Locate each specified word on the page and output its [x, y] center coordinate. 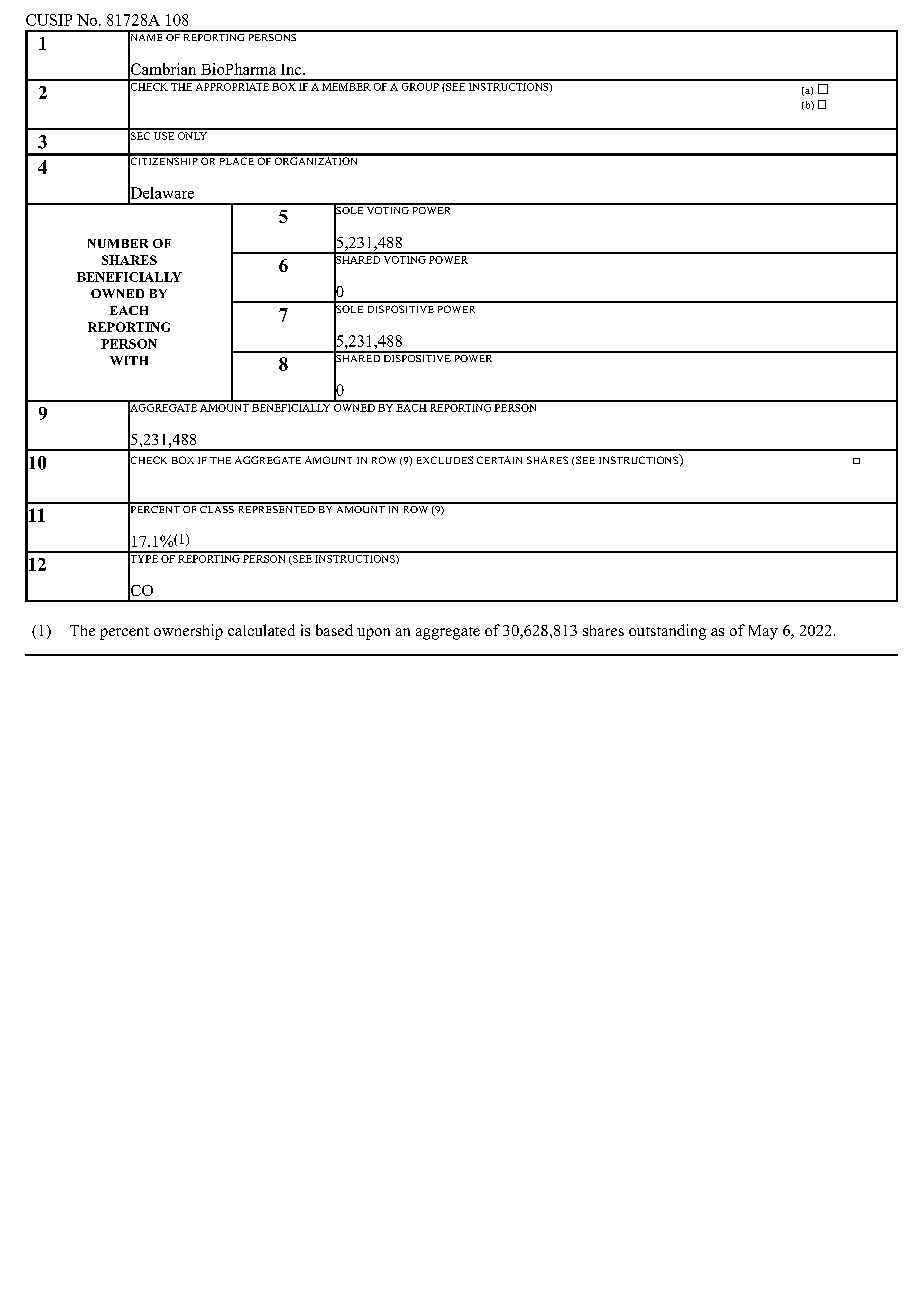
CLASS [217, 508]
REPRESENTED [276, 508]
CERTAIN [499, 460]
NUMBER [118, 243]
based [334, 630]
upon [373, 634]
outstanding [667, 632]
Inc [291, 69]
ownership [188, 632]
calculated [261, 630]
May [763, 632]
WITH [129, 360]
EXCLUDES [445, 460]
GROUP [420, 85]
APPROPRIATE [232, 85]
